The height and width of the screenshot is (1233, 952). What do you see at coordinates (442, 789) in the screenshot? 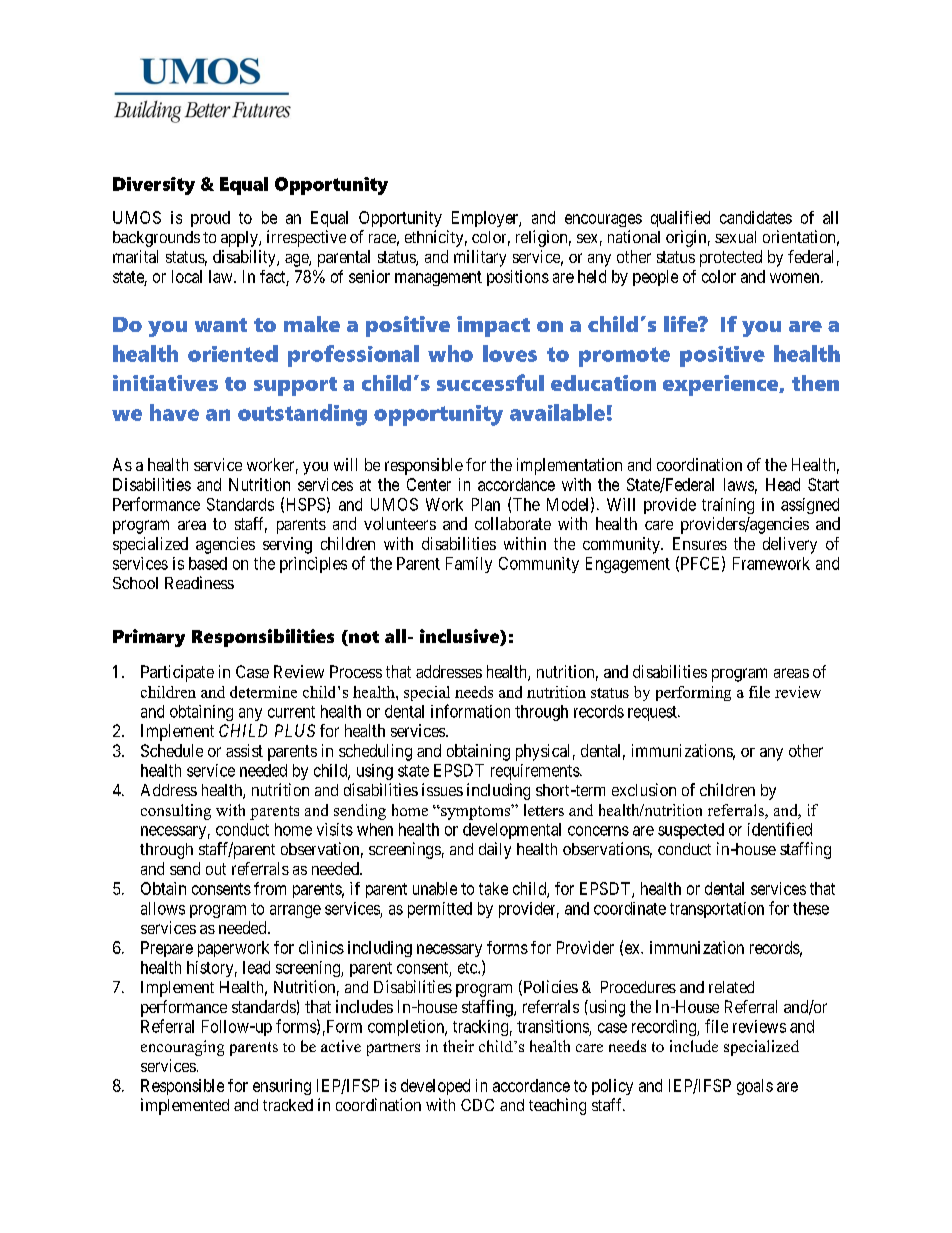
I see `issues` at bounding box center [442, 789].
